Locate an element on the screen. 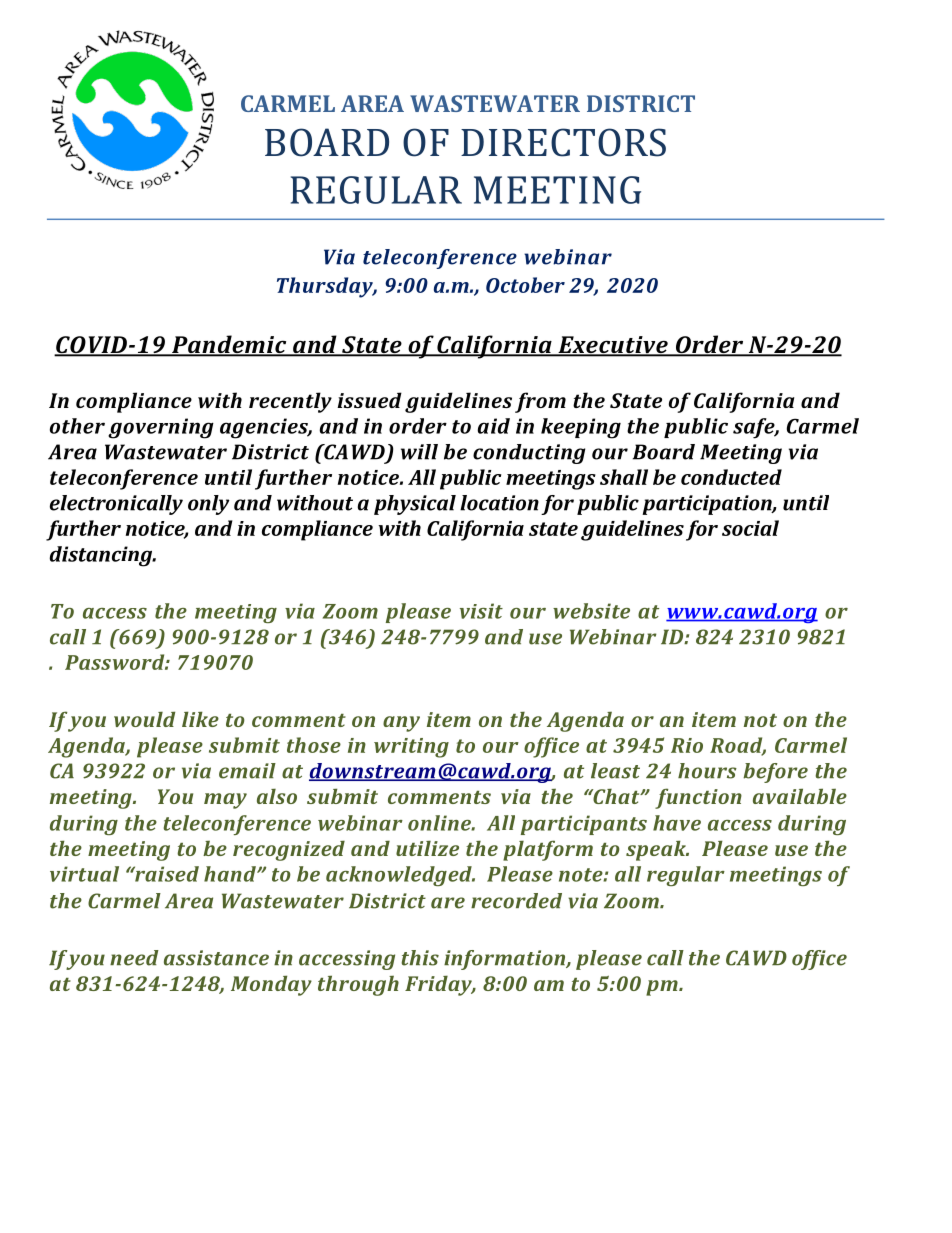  need is located at coordinates (134, 958).
